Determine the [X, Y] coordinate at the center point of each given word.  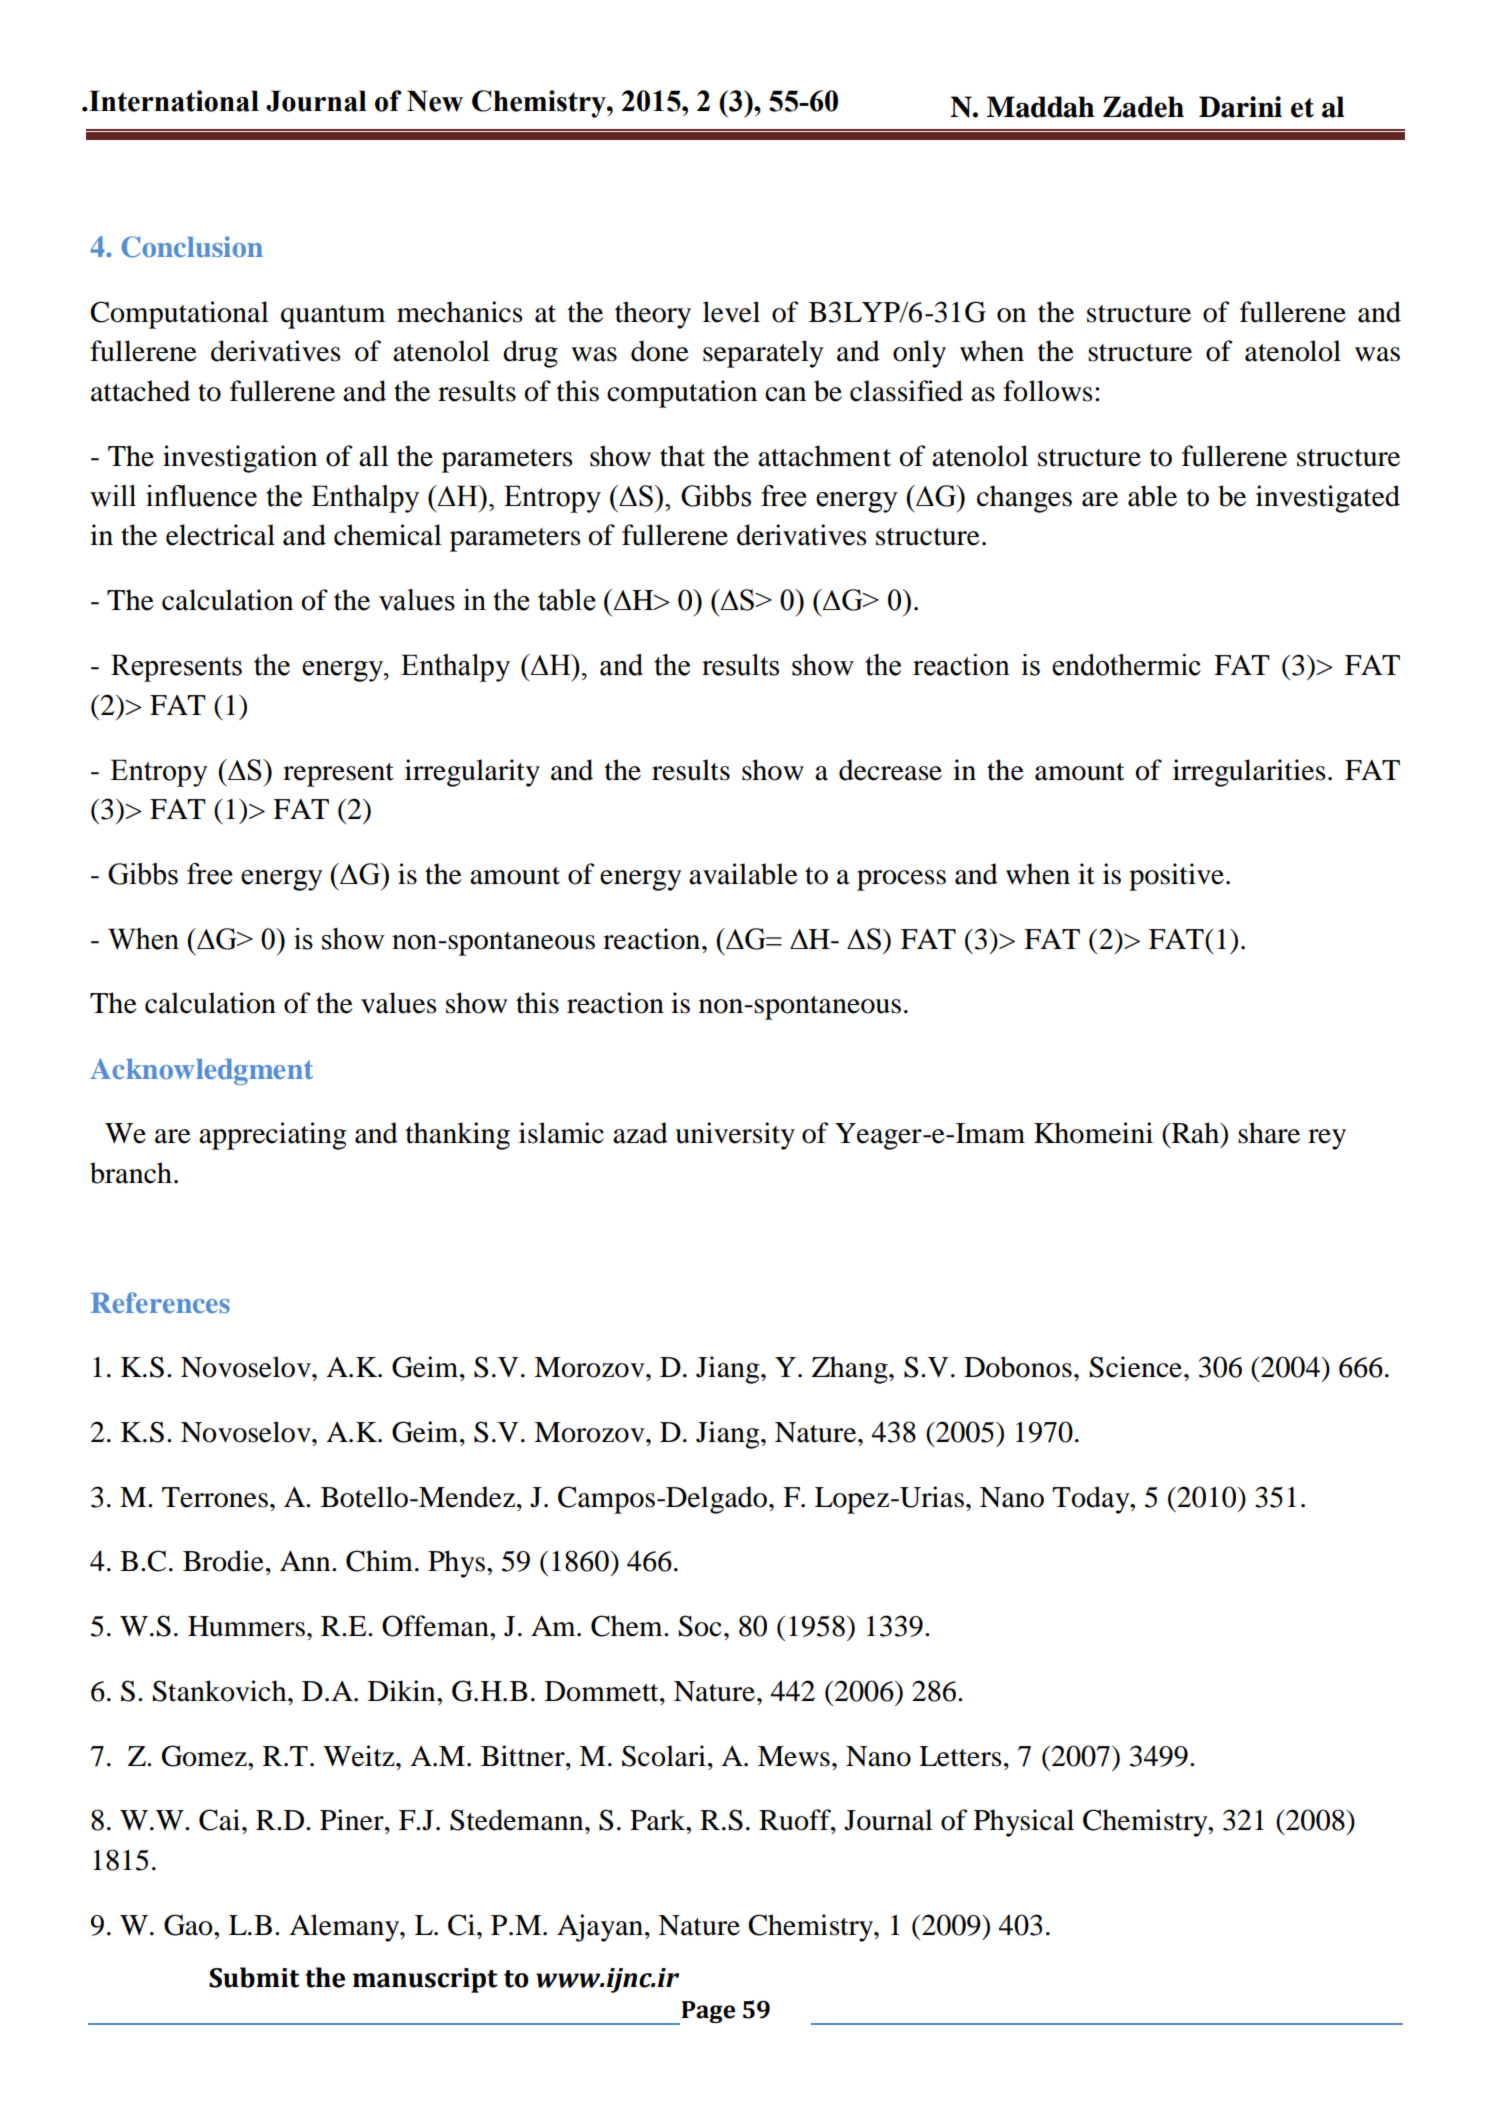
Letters [960, 1756]
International [173, 101]
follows [1048, 391]
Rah [1195, 1133]
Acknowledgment [201, 1071]
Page [708, 2012]
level [731, 312]
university [735, 1136]
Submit [254, 1977]
